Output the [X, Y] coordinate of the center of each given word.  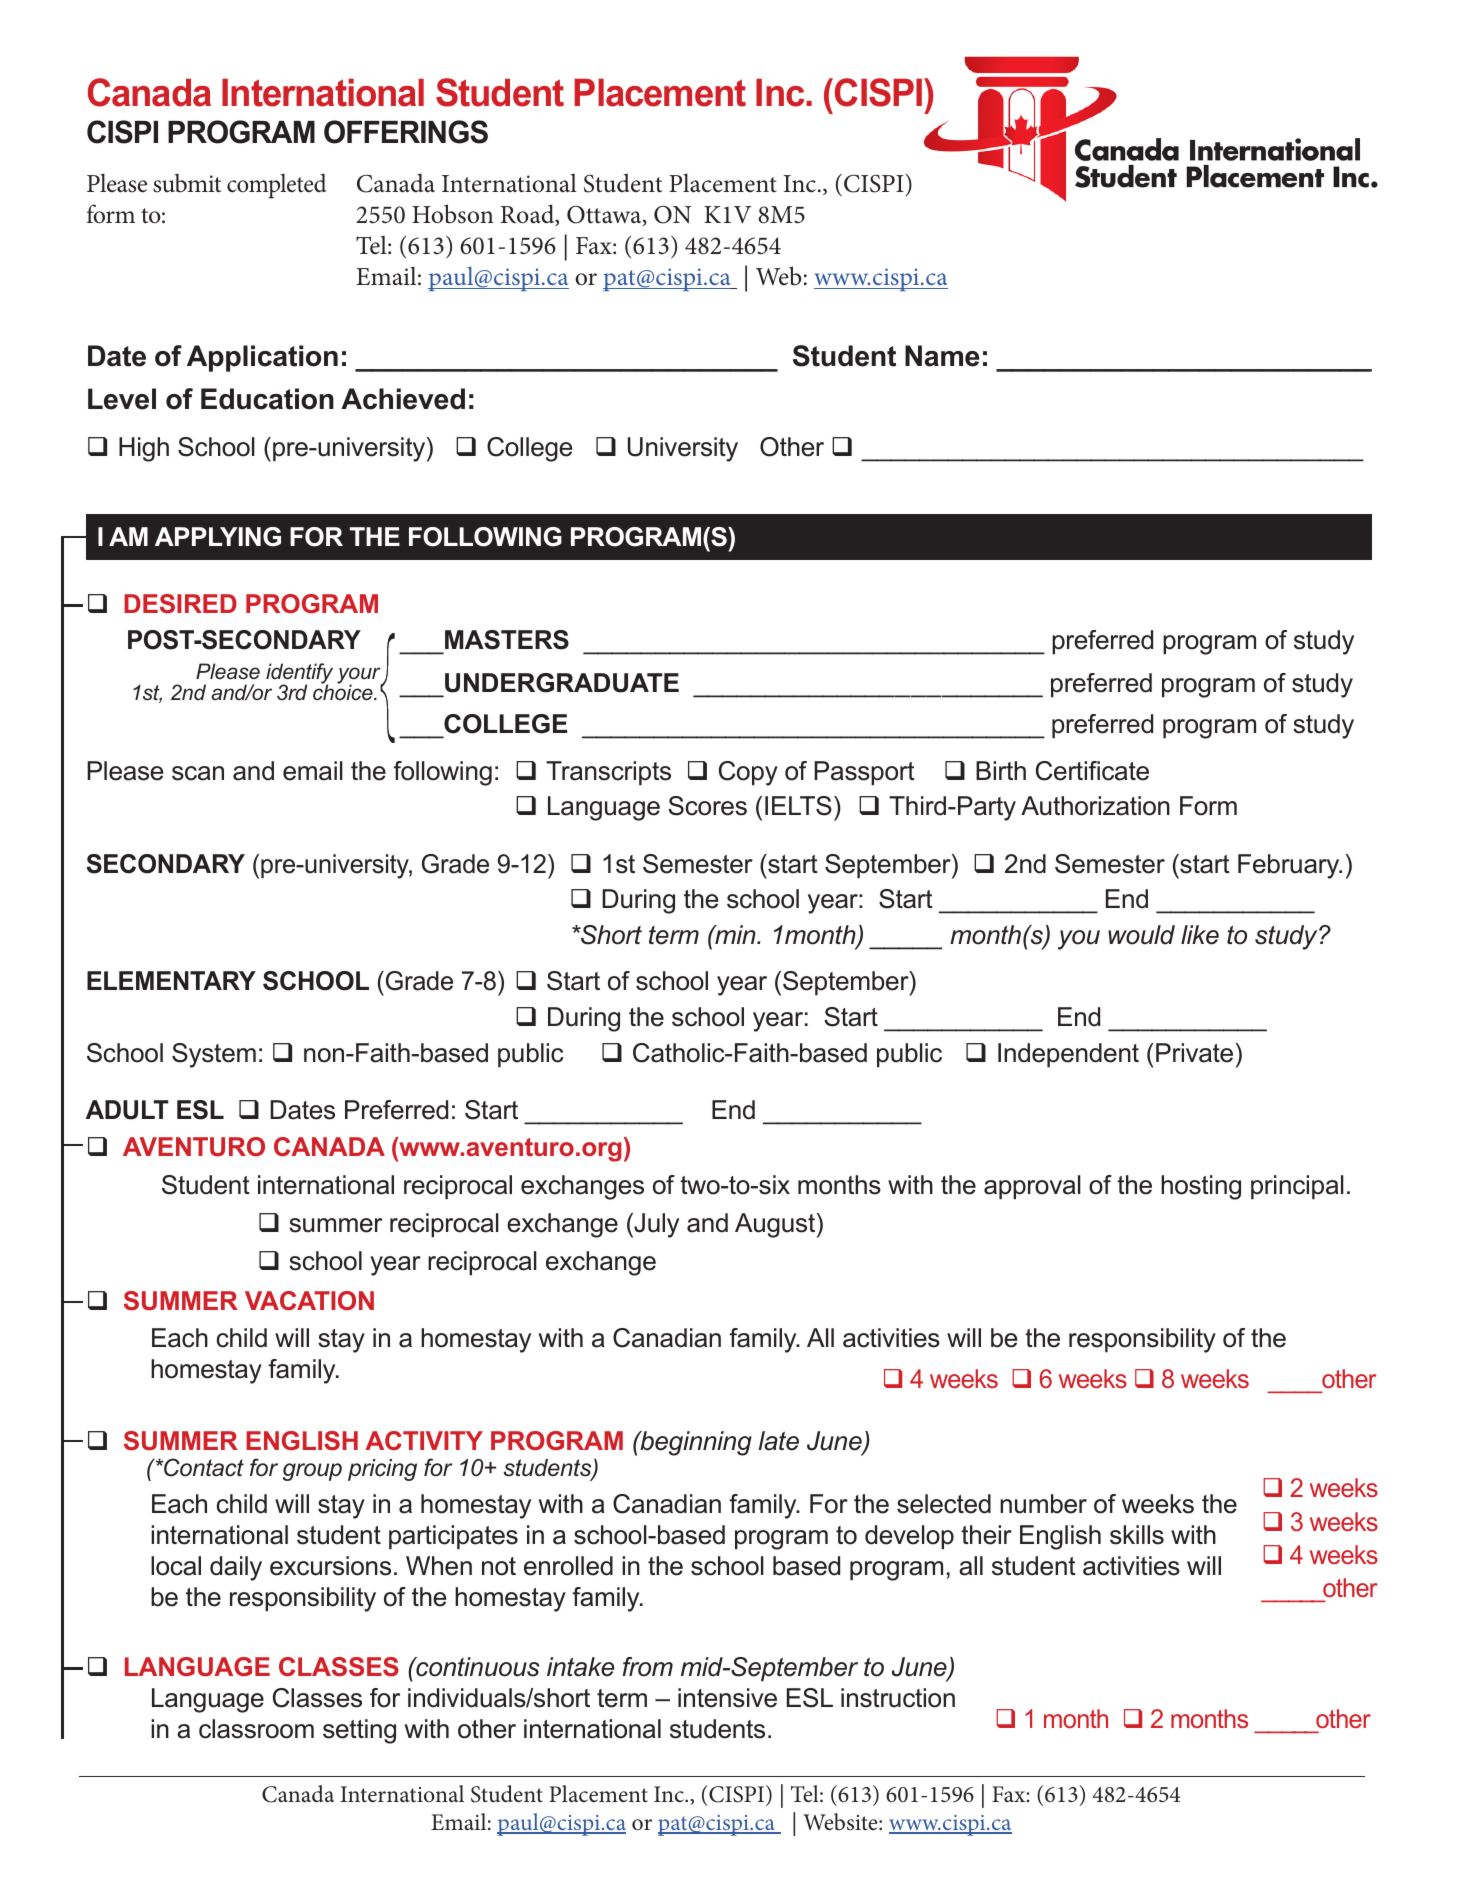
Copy [748, 773]
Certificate [1092, 771]
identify [299, 674]
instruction [898, 1698]
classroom [256, 1729]
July [655, 1225]
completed [276, 186]
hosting [1201, 1187]
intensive [727, 1698]
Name [942, 356]
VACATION [309, 1300]
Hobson [453, 214]
